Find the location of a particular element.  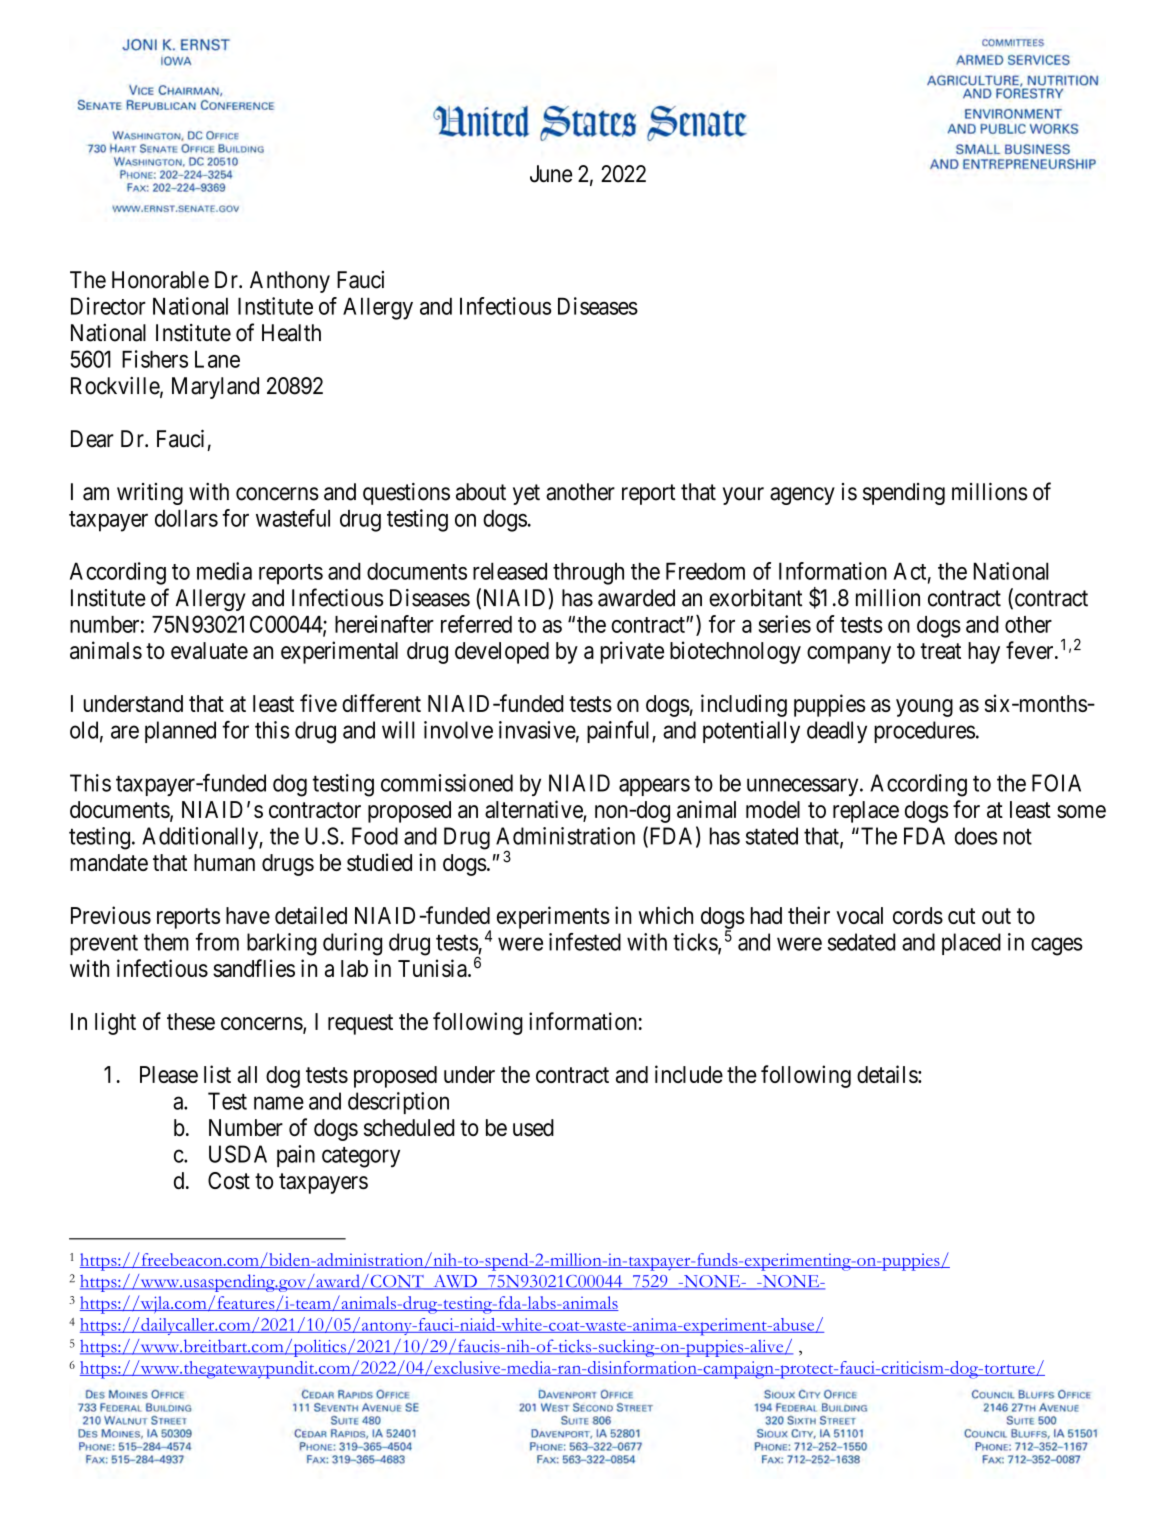

evaluate is located at coordinates (209, 650).
